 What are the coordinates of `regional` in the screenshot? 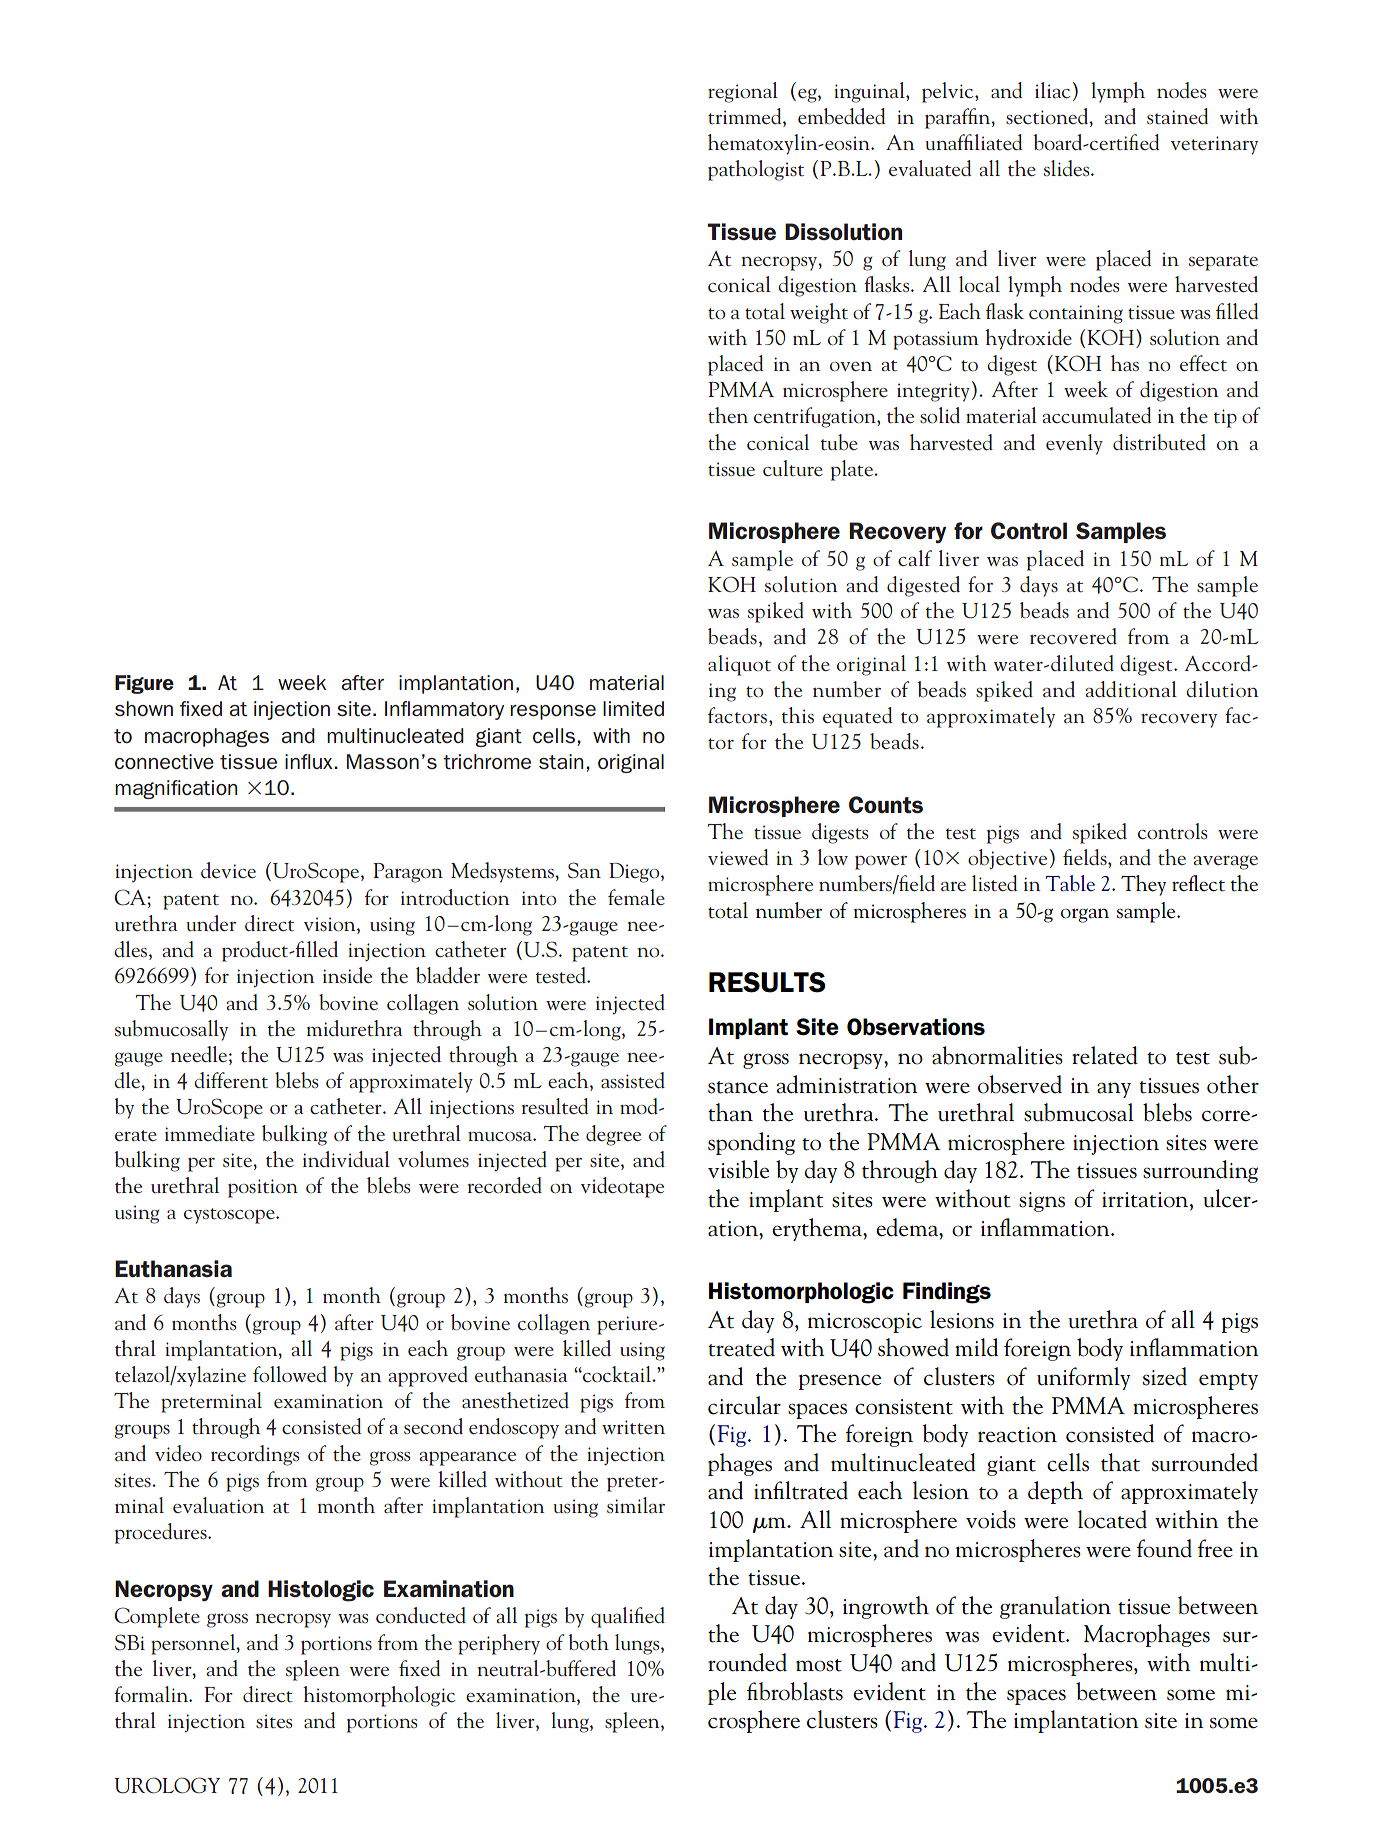 It's located at (743, 92).
